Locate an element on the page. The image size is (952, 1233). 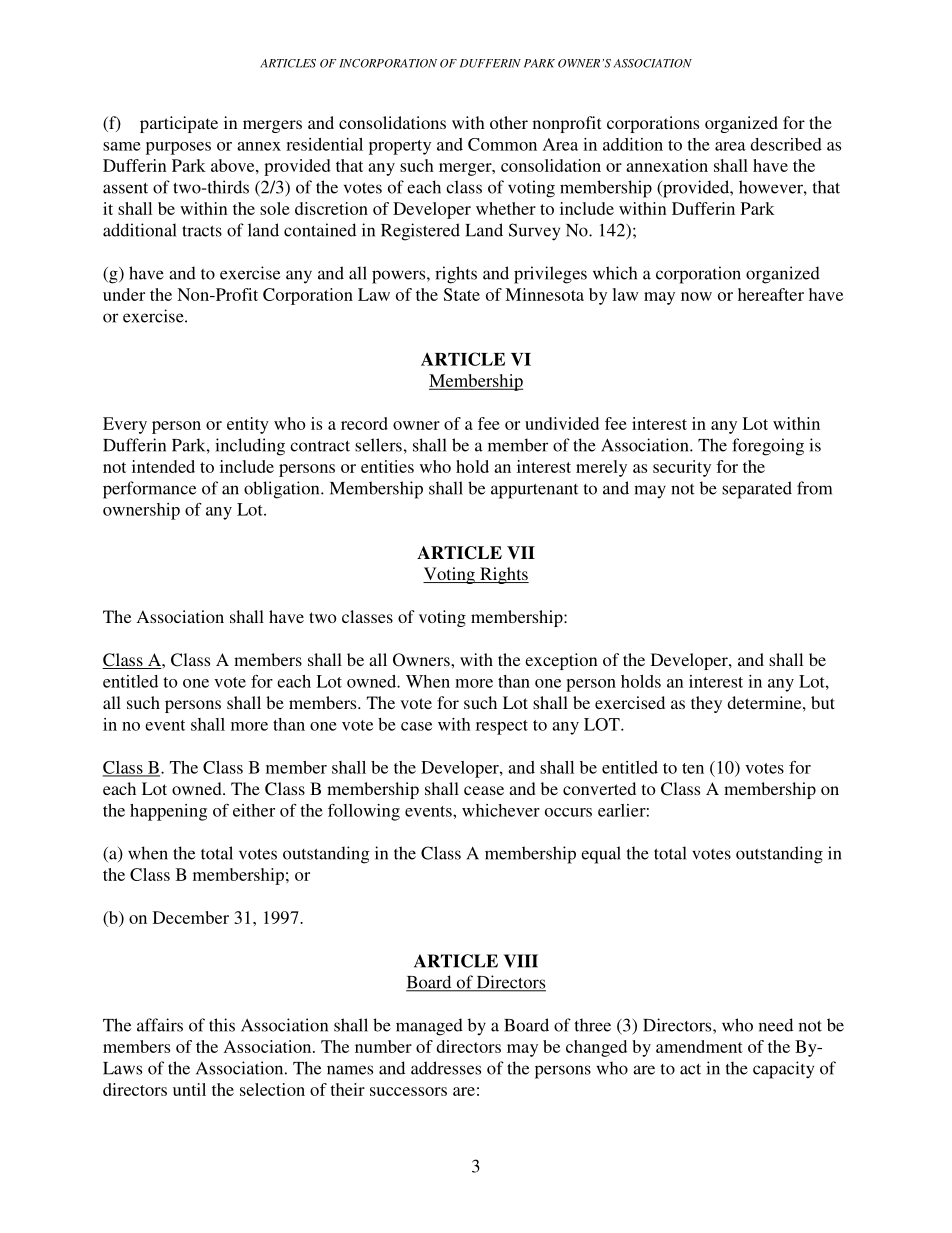
until is located at coordinates (189, 1089).
